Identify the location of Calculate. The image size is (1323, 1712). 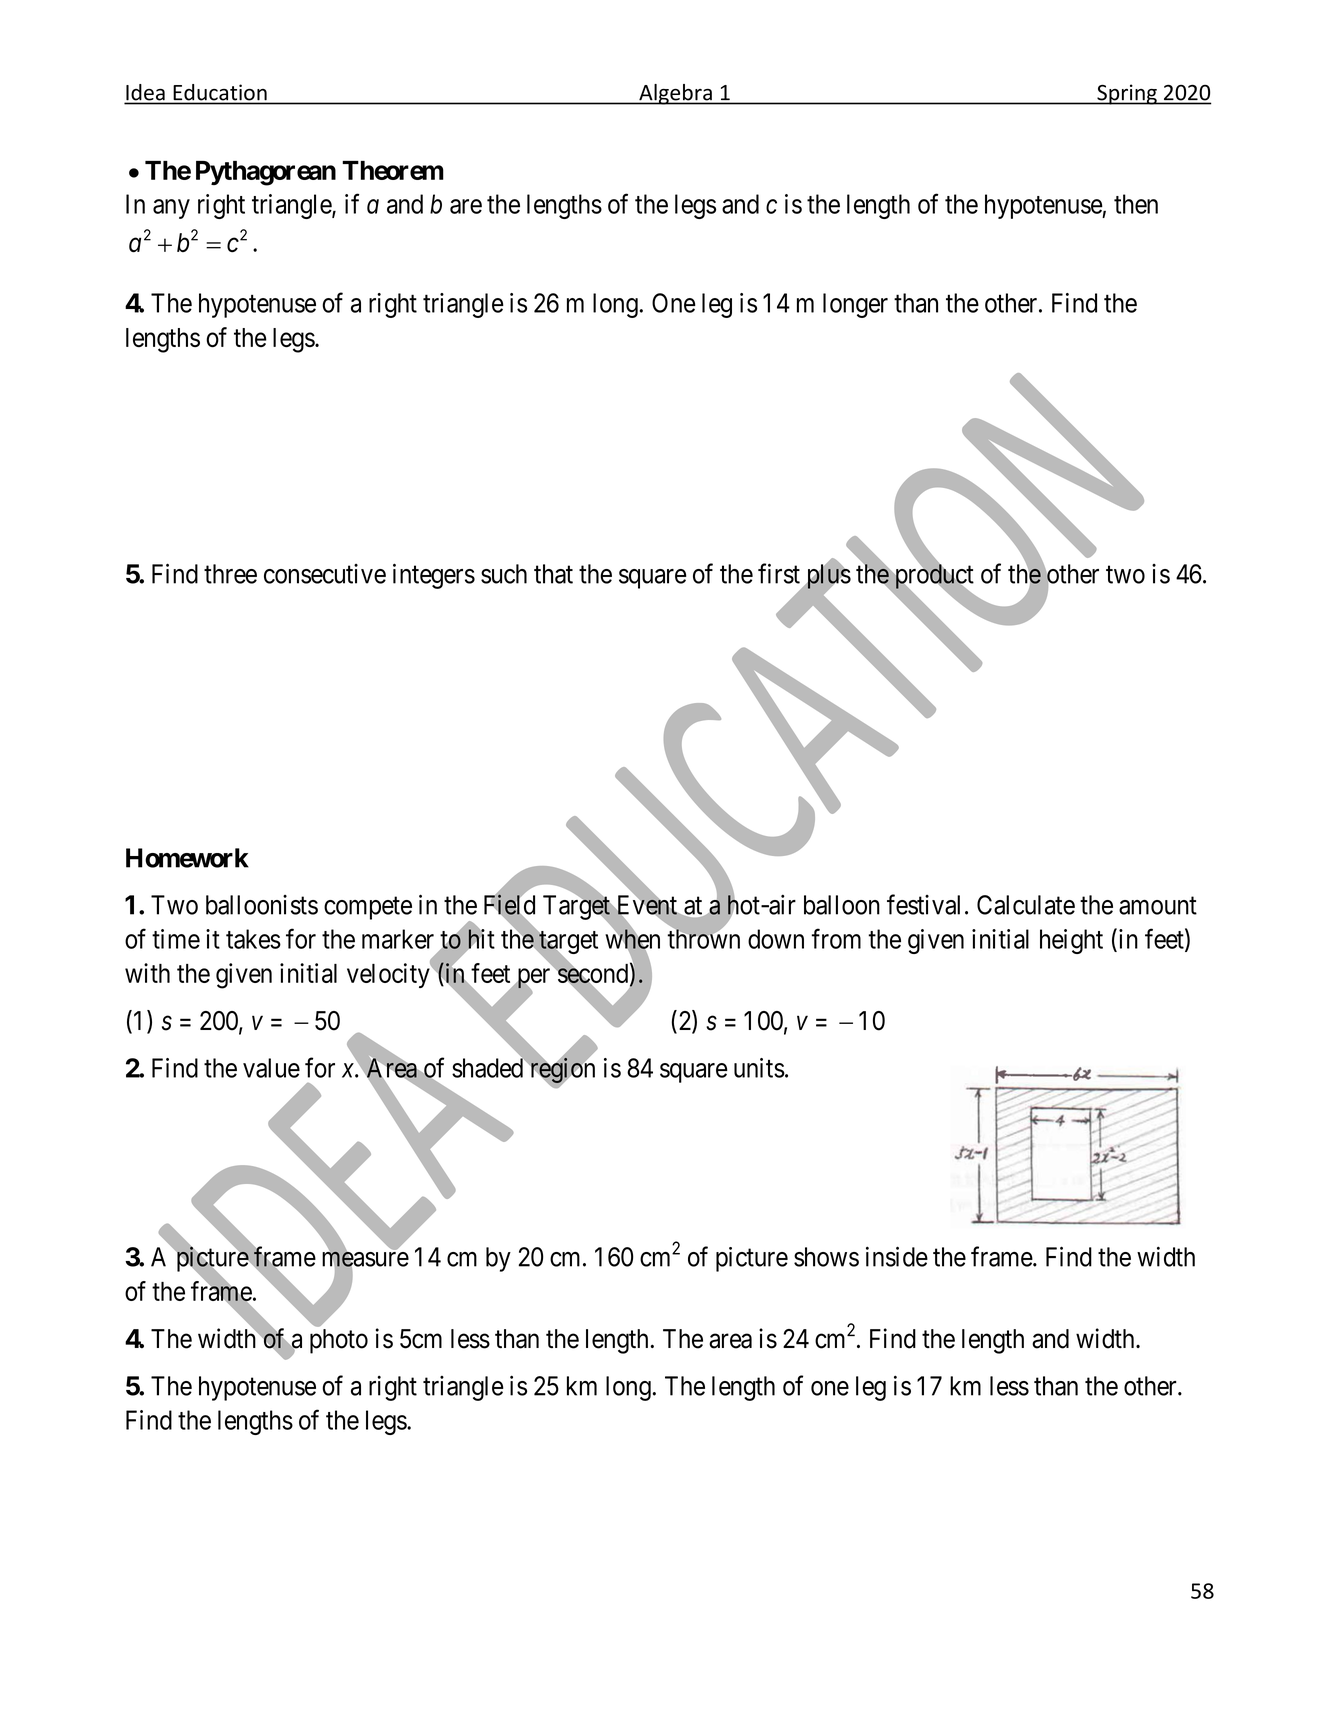
(1026, 905).
